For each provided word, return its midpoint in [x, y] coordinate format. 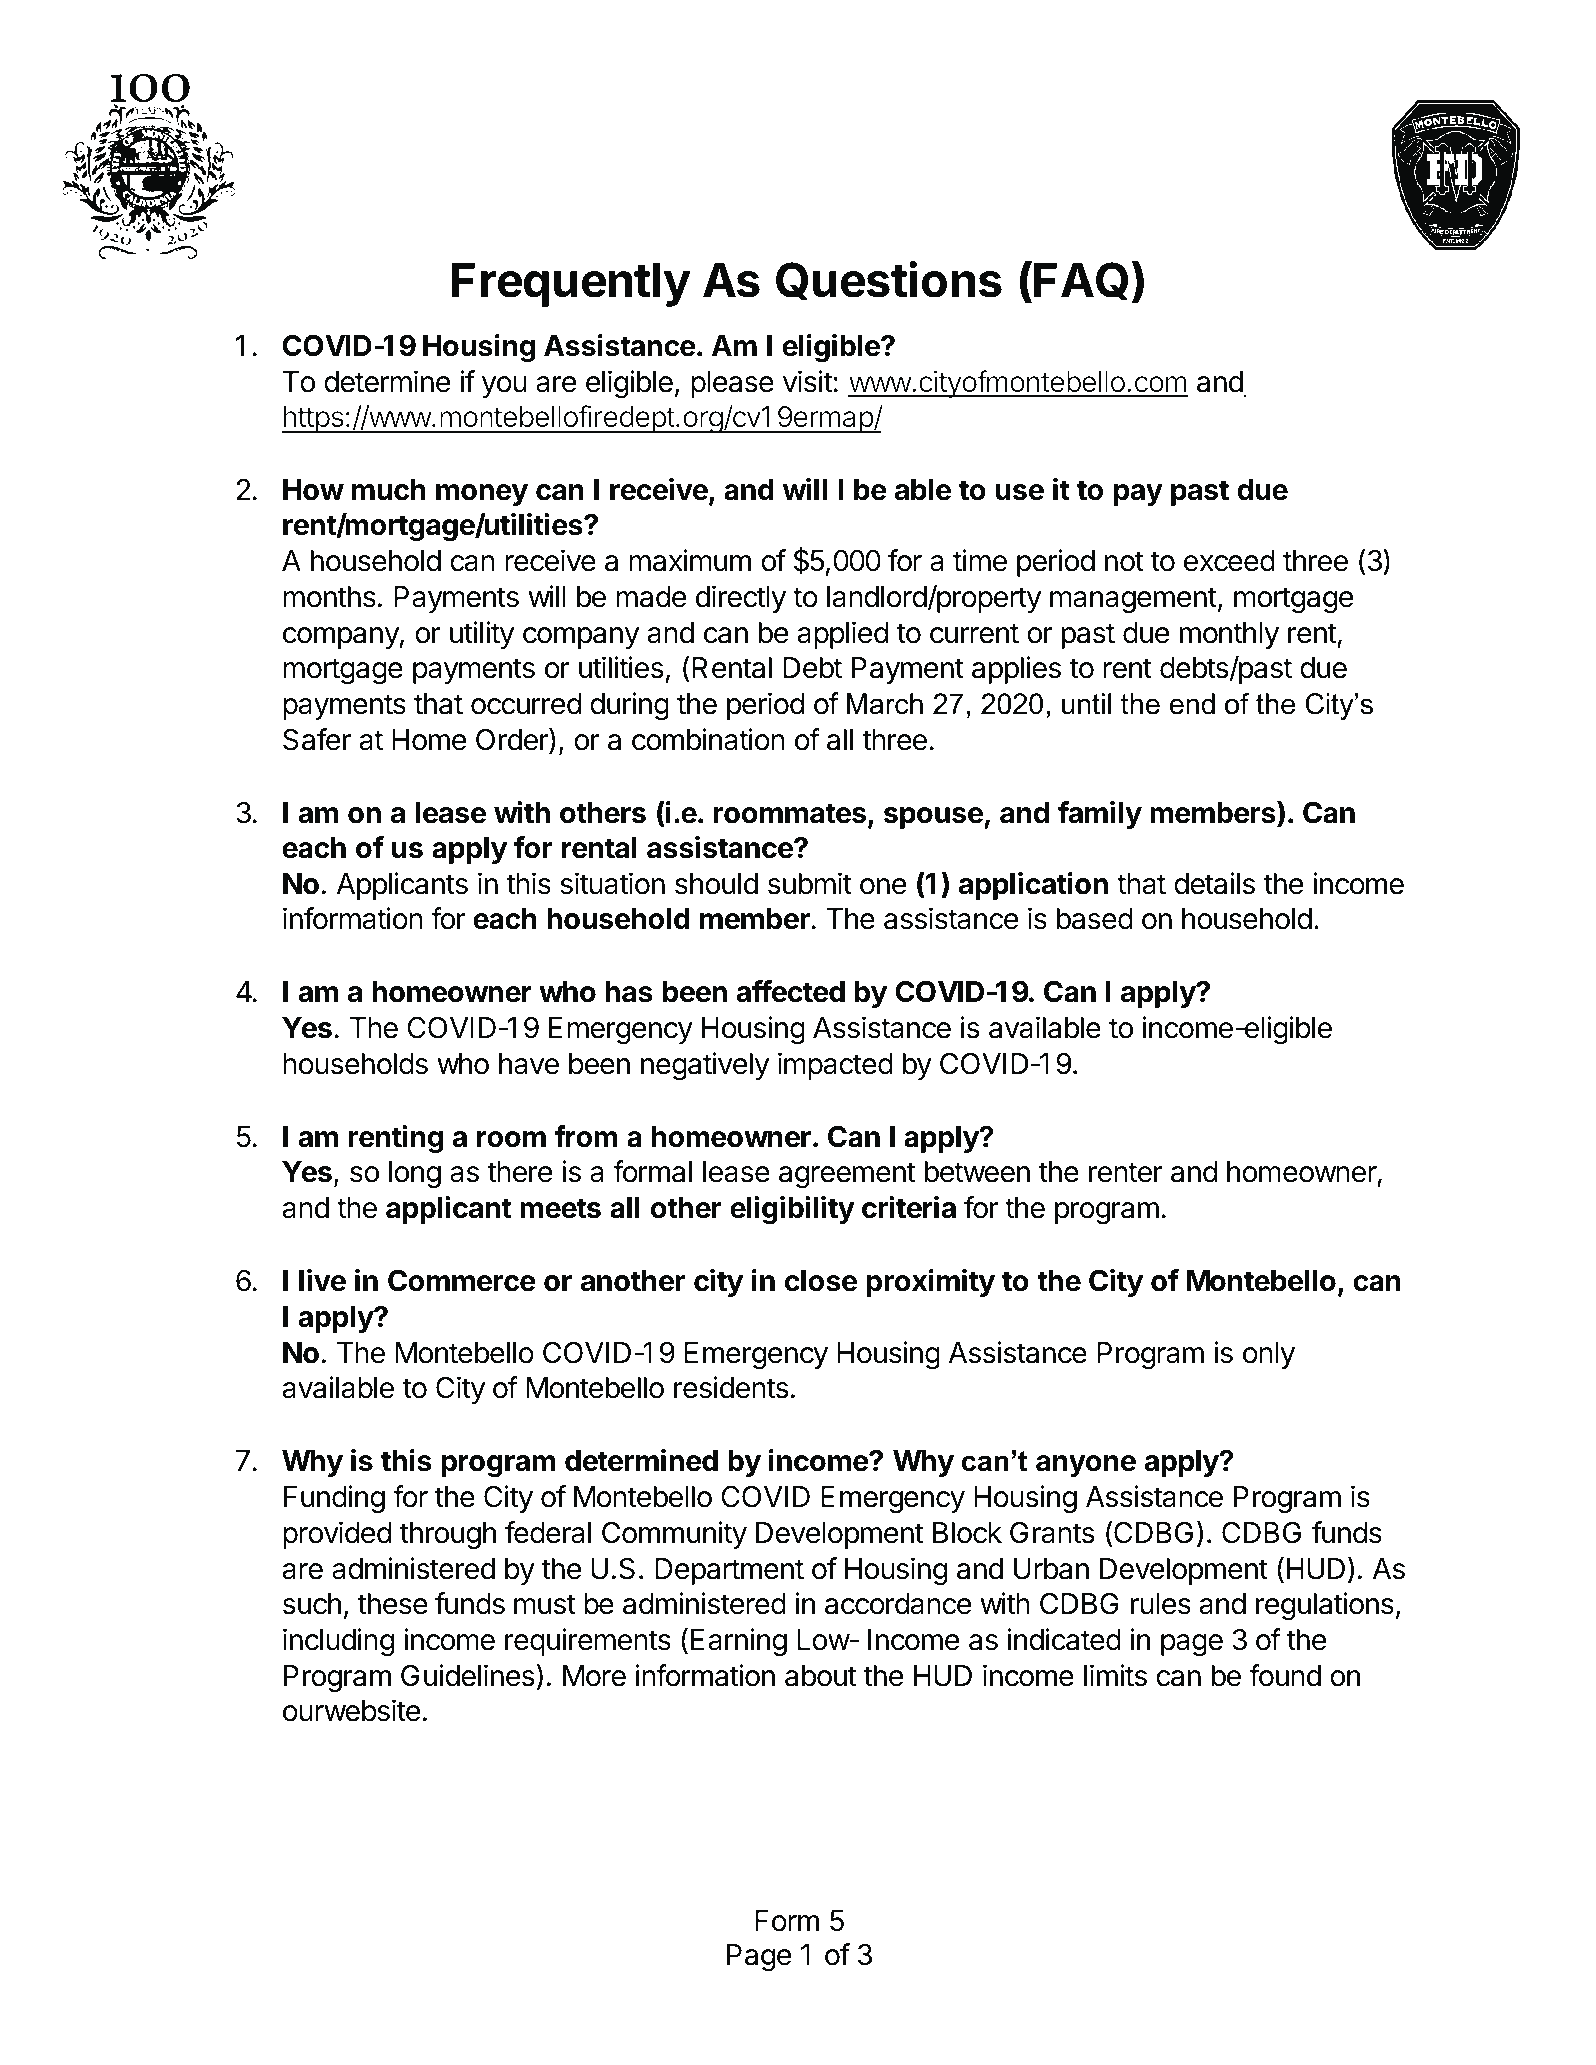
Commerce [462, 1281]
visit [808, 381]
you [504, 387]
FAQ [1081, 281]
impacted [835, 1066]
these [392, 1604]
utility [482, 635]
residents [731, 1387]
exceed [1229, 561]
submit [810, 883]
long [415, 1174]
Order [513, 740]
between [977, 1172]
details [1214, 883]
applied [842, 635]
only [1269, 1355]
